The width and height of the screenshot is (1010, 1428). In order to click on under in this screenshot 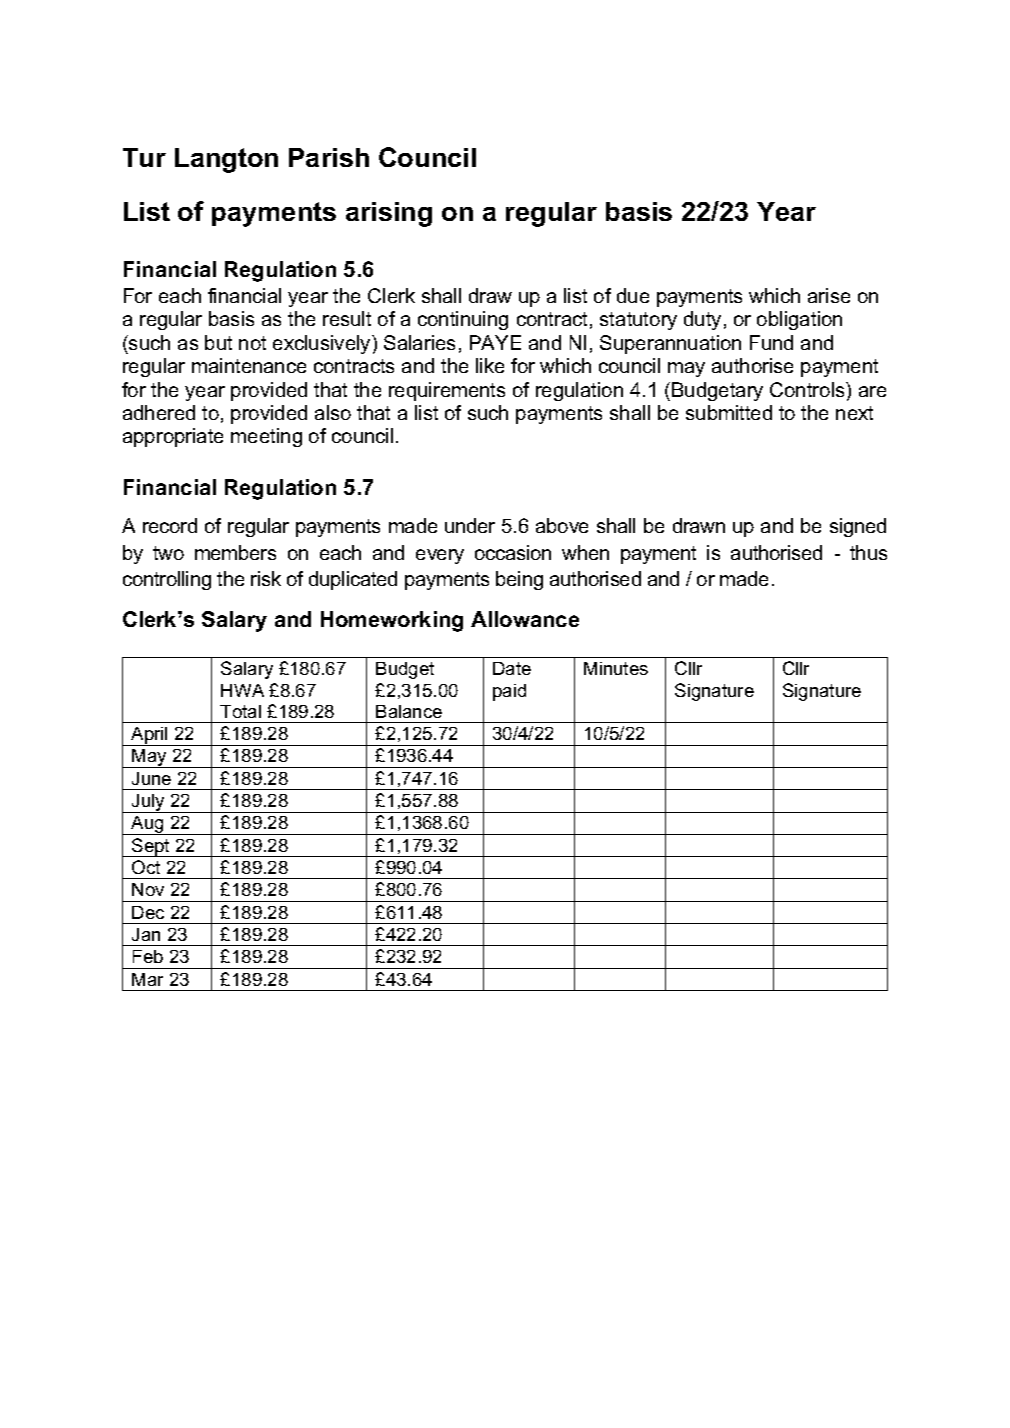, I will do `click(470, 525)`.
